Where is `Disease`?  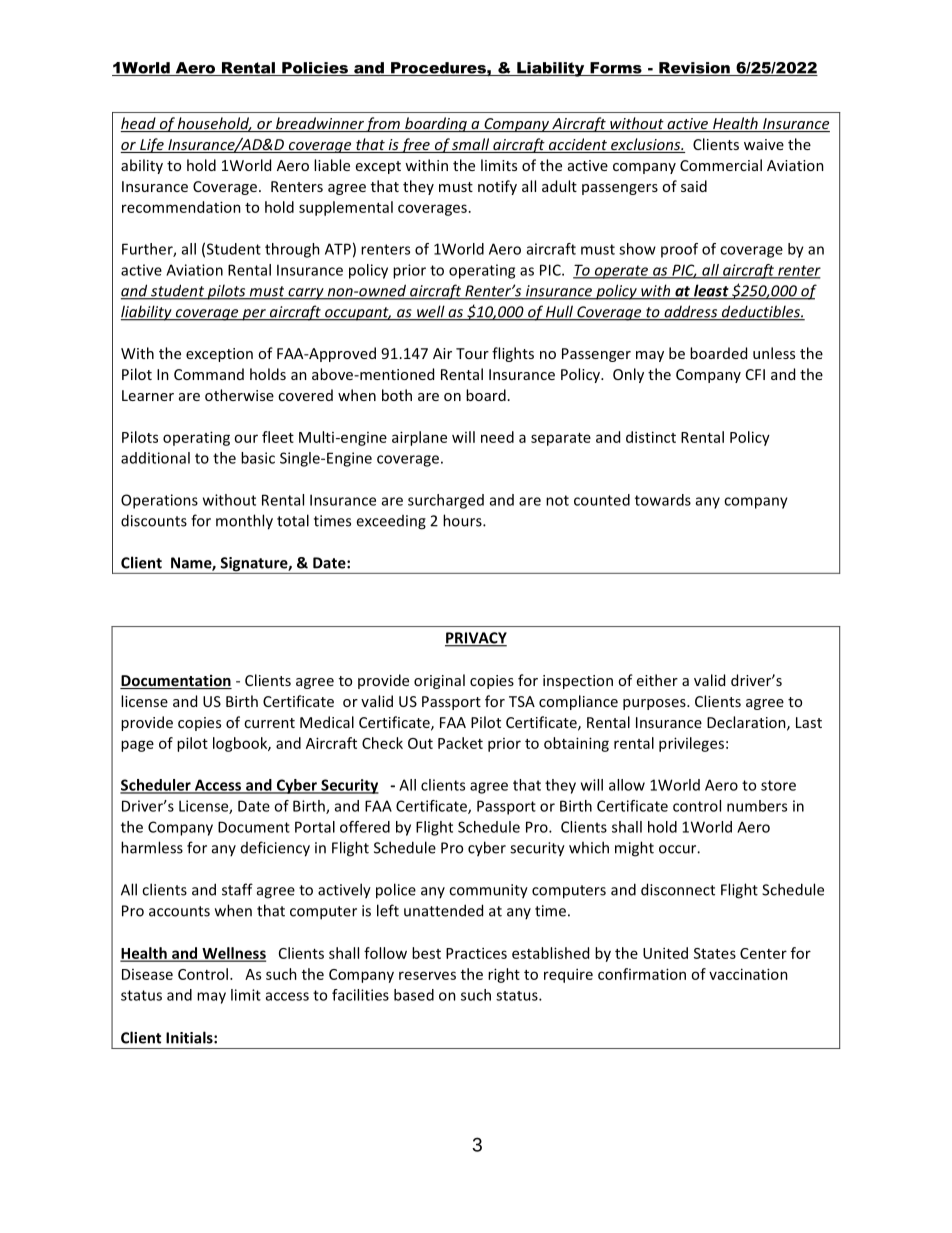 Disease is located at coordinates (147, 974).
